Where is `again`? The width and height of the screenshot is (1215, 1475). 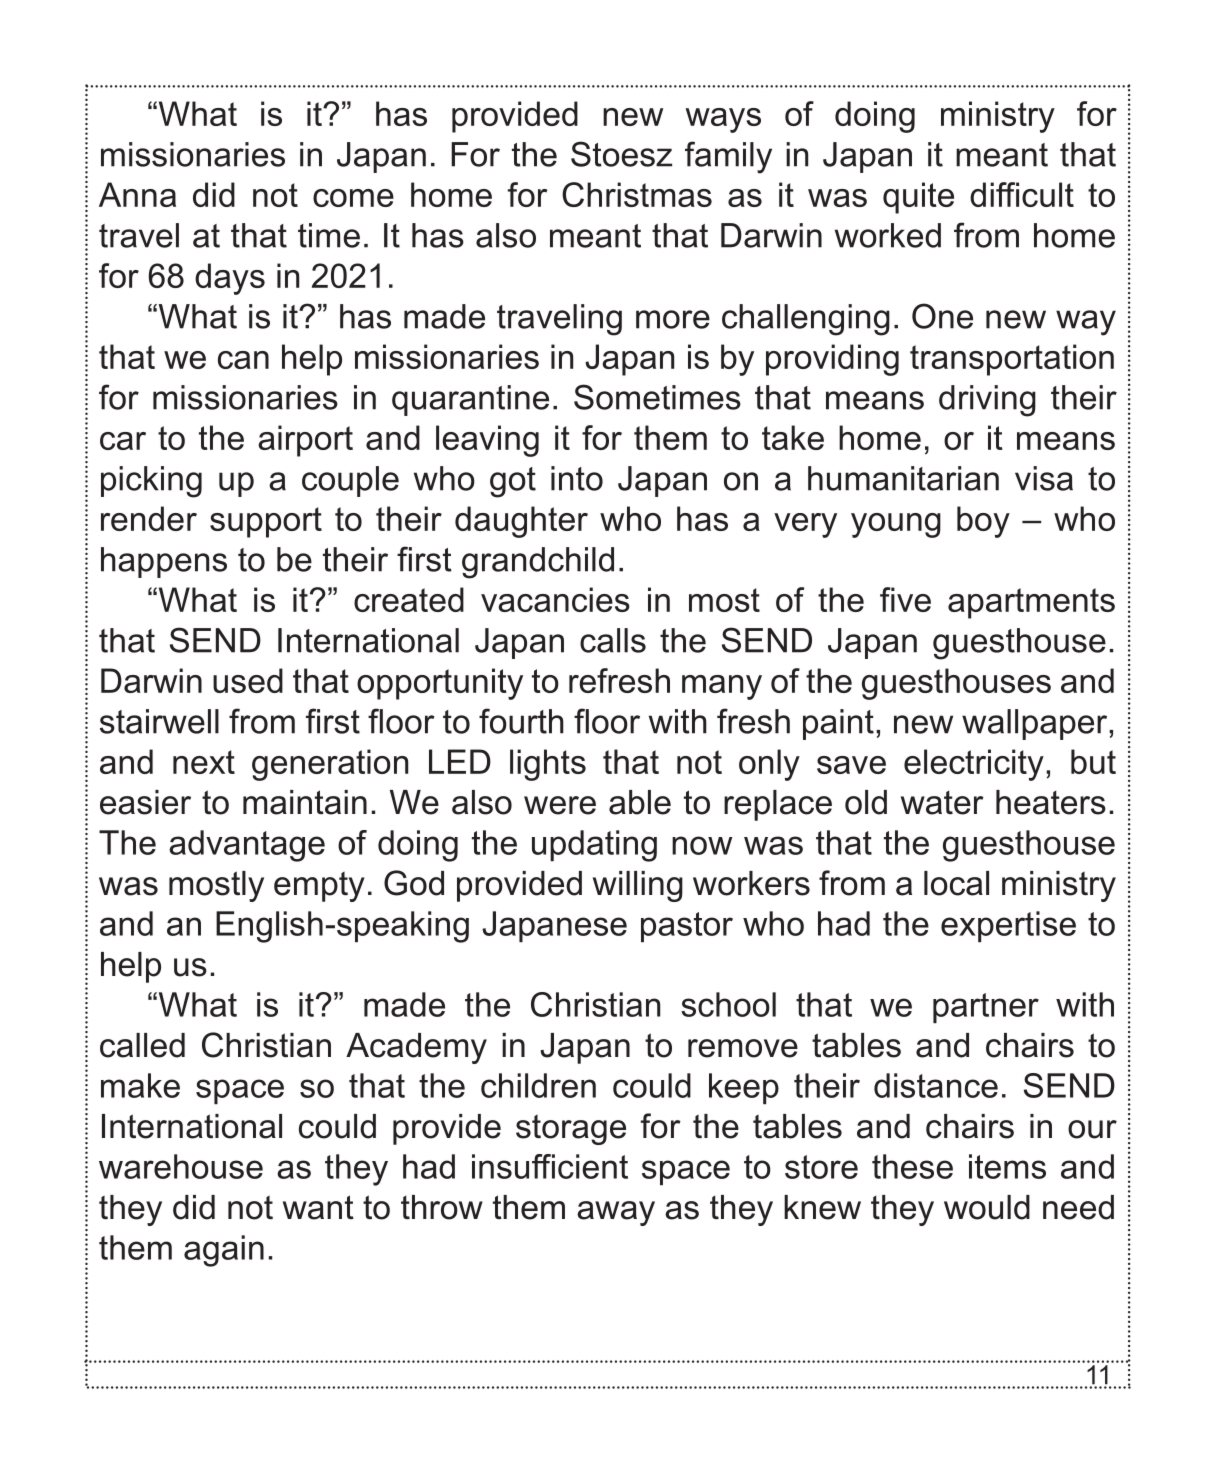
again is located at coordinates (224, 1251).
